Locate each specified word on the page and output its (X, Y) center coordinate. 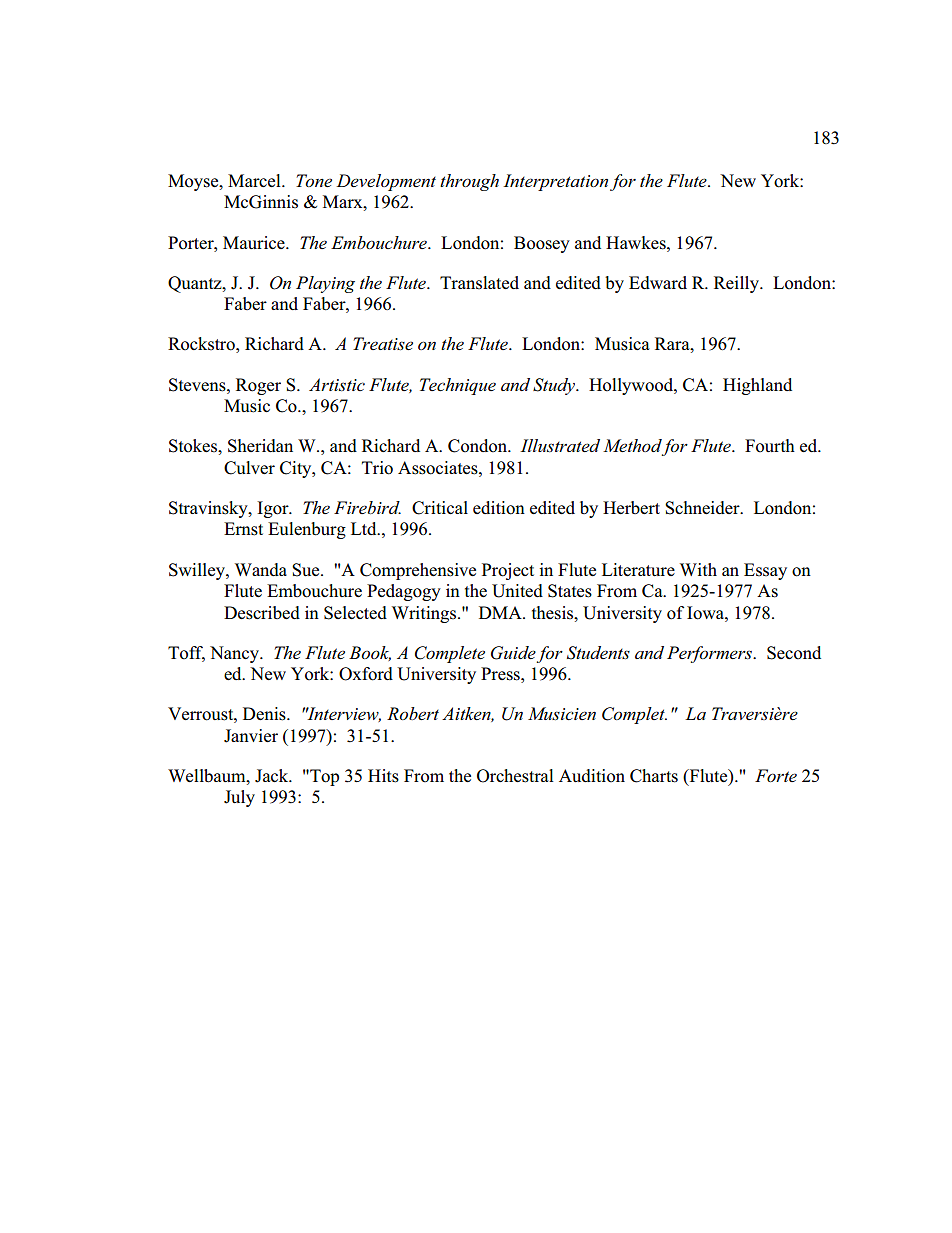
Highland (757, 386)
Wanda (261, 569)
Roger (258, 386)
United (517, 591)
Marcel (255, 180)
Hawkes (637, 243)
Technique (458, 386)
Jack (273, 776)
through (469, 182)
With (698, 569)
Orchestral (515, 776)
